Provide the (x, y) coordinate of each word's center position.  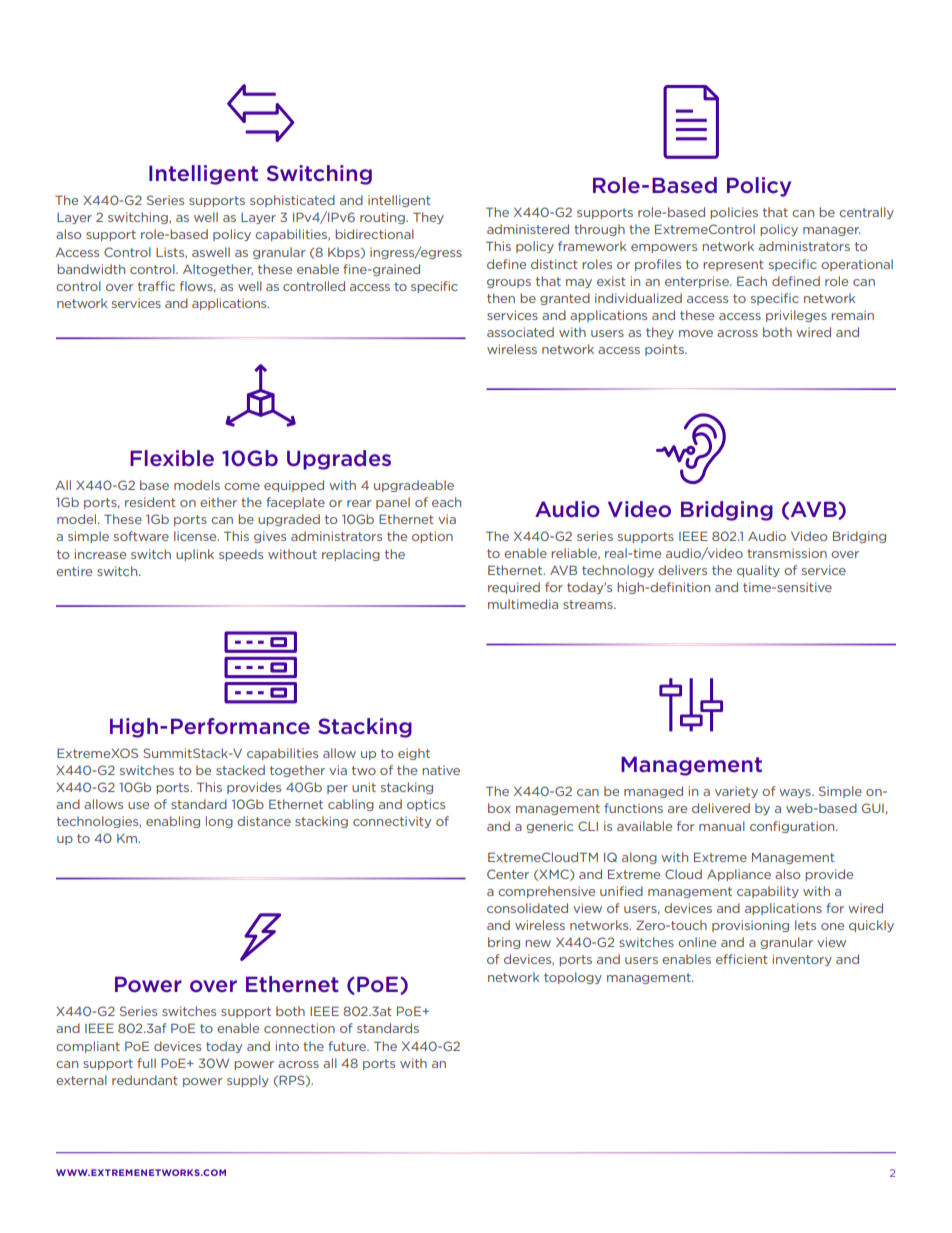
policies (734, 213)
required (514, 588)
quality (758, 571)
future (348, 1046)
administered (528, 229)
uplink (195, 555)
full (146, 1063)
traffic (156, 286)
